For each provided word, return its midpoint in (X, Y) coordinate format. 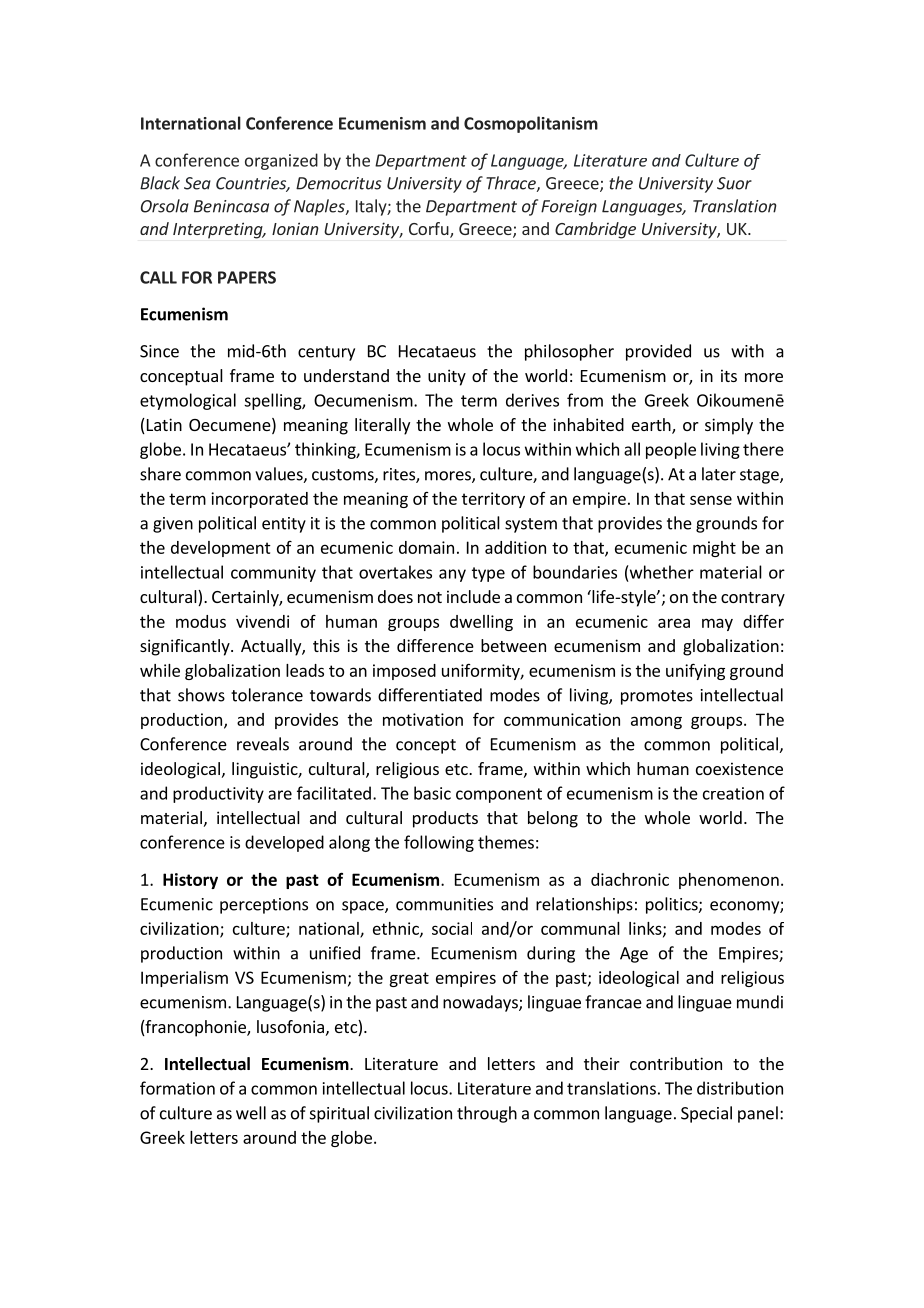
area (674, 623)
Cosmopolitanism (531, 124)
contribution (676, 1063)
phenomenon (729, 881)
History (190, 881)
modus (201, 621)
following (439, 843)
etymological (188, 401)
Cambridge (595, 230)
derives (532, 400)
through (487, 1114)
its (729, 375)
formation (177, 1088)
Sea (197, 183)
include (473, 596)
